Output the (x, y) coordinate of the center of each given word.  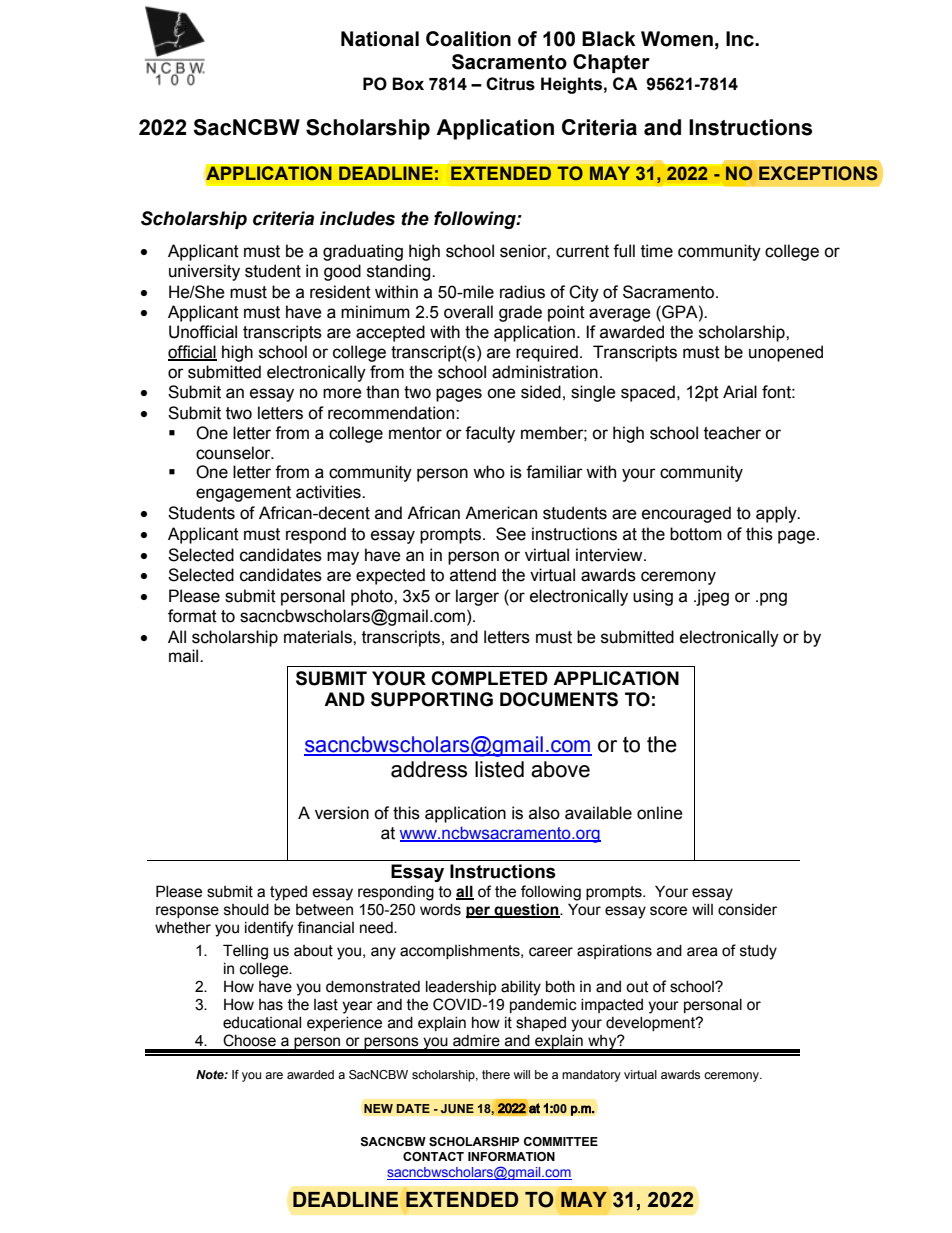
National (380, 39)
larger (477, 597)
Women (677, 39)
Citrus (510, 84)
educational (262, 1023)
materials (319, 637)
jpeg (711, 597)
